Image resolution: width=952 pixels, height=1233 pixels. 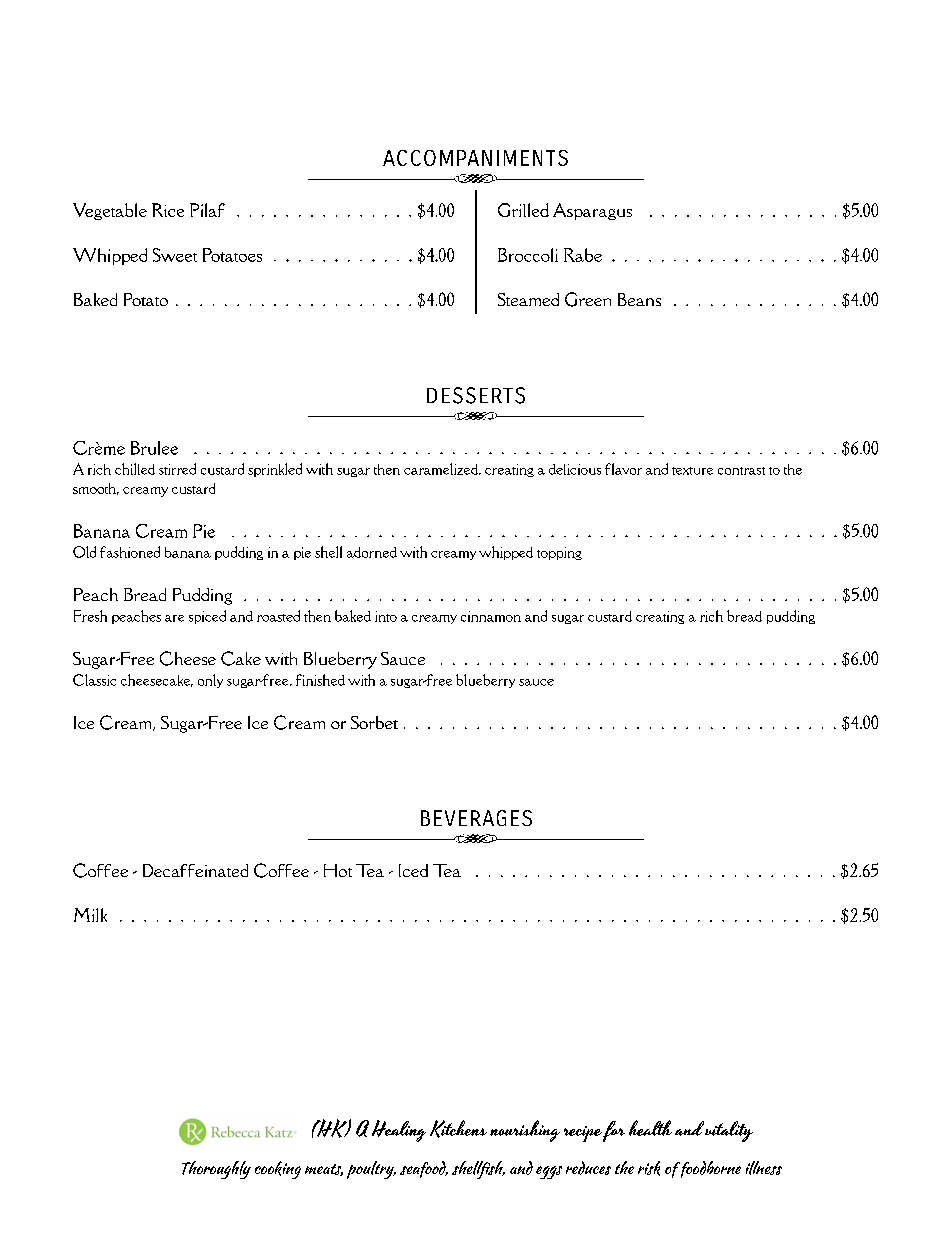 I want to click on Rice, so click(x=168, y=210).
